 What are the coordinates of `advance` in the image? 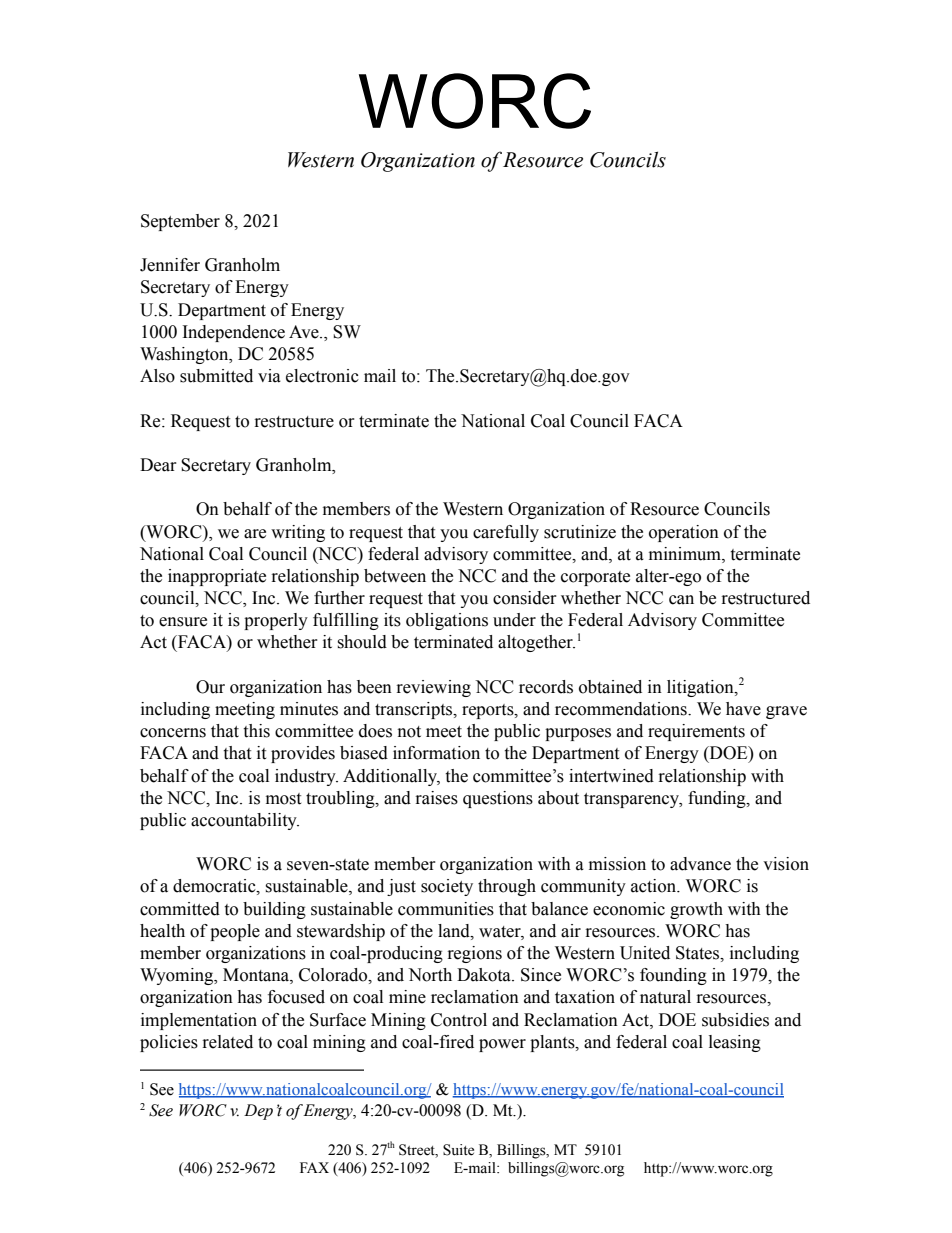 It's located at (700, 864).
